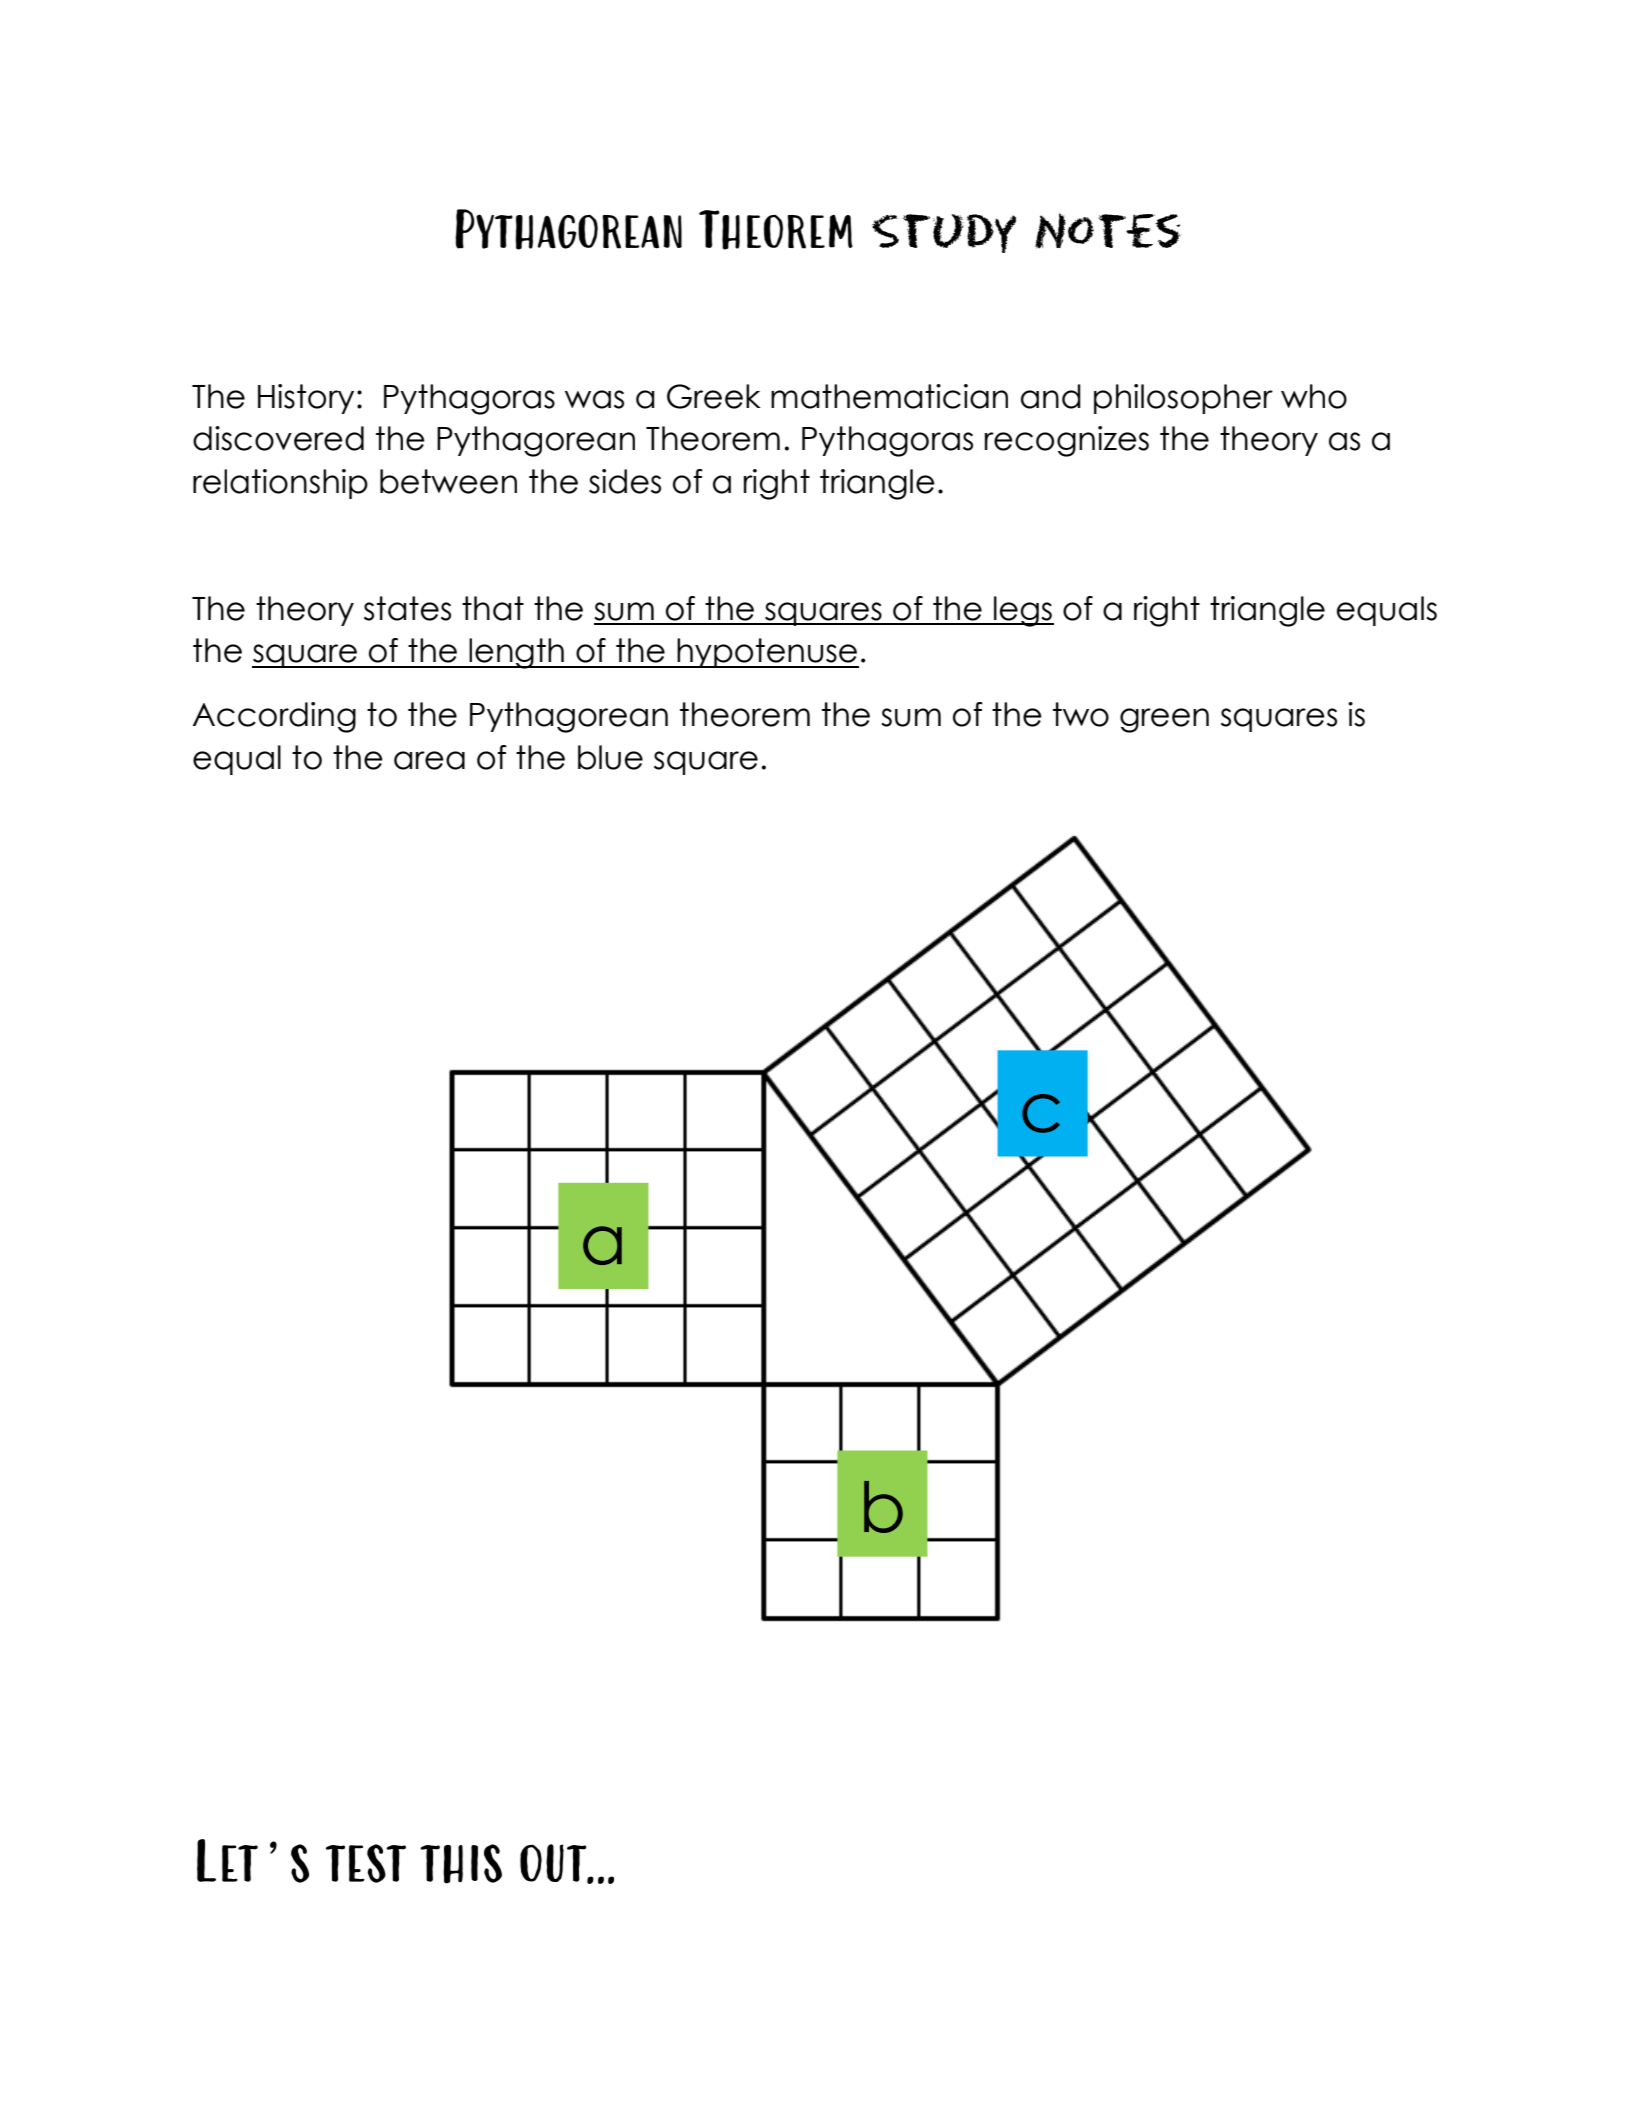  I want to click on area, so click(429, 760).
